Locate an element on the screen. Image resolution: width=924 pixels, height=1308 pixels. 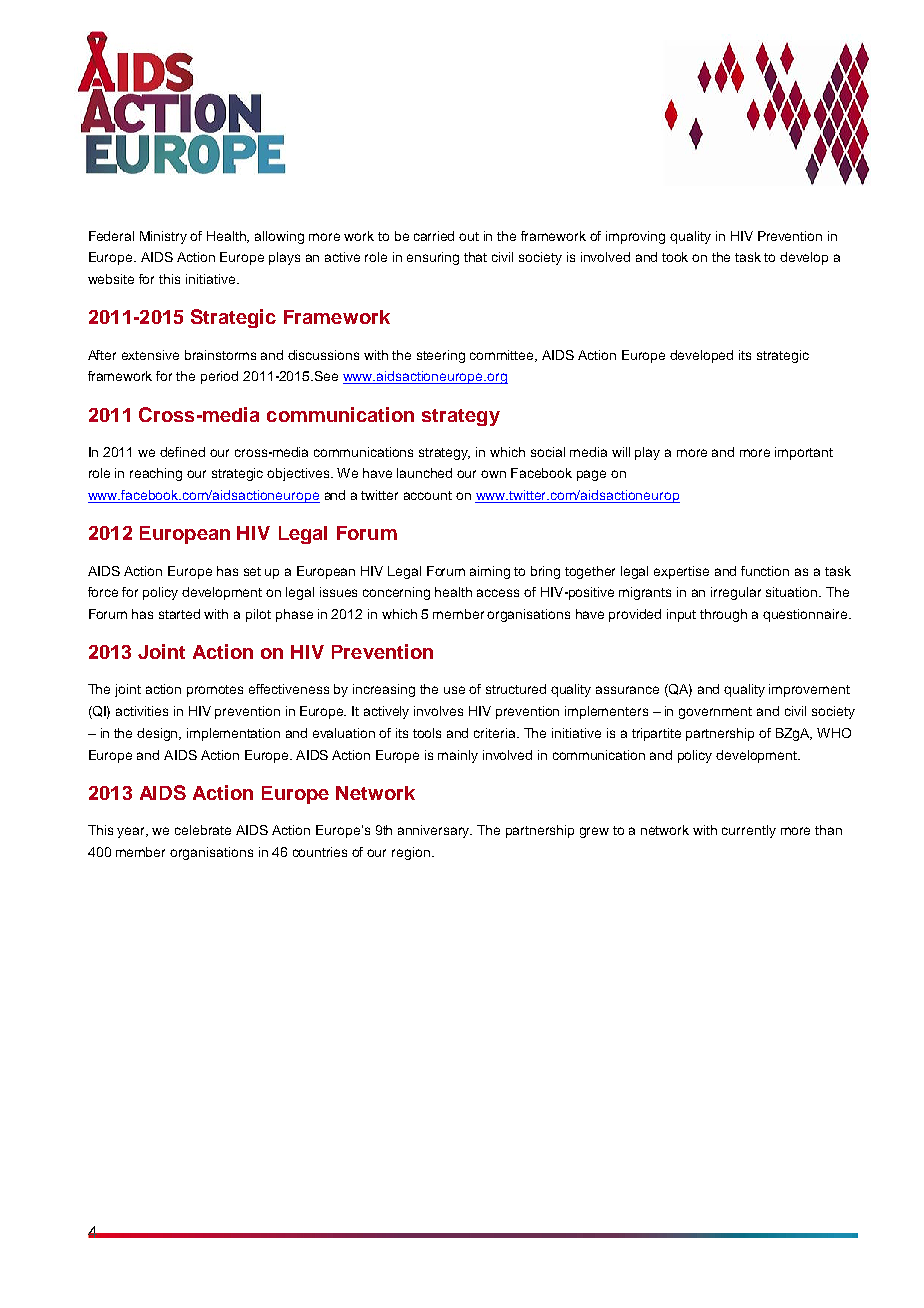
anniversary is located at coordinates (435, 831).
